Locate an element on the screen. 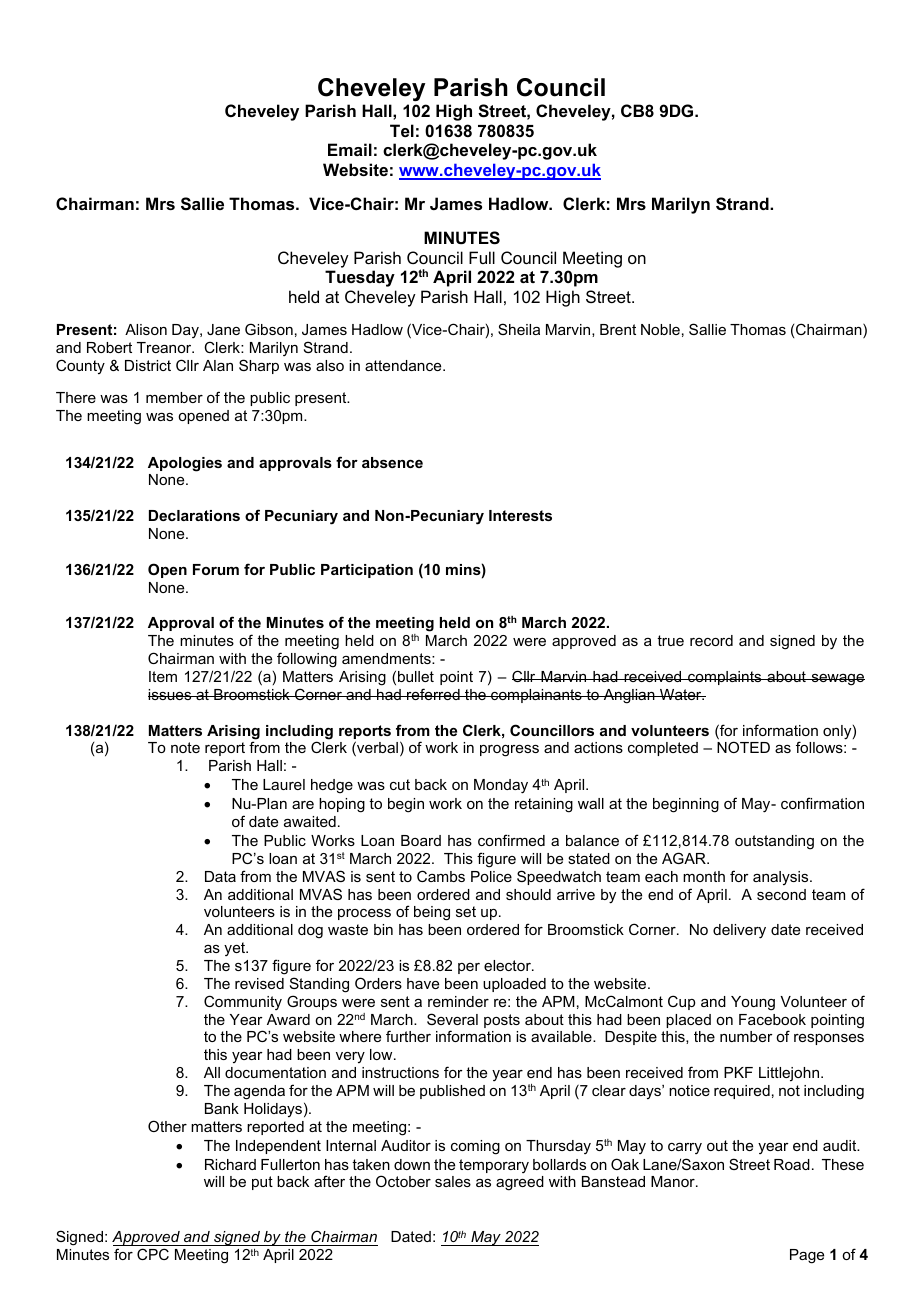 The image size is (924, 1308). Email is located at coordinates (350, 149).
